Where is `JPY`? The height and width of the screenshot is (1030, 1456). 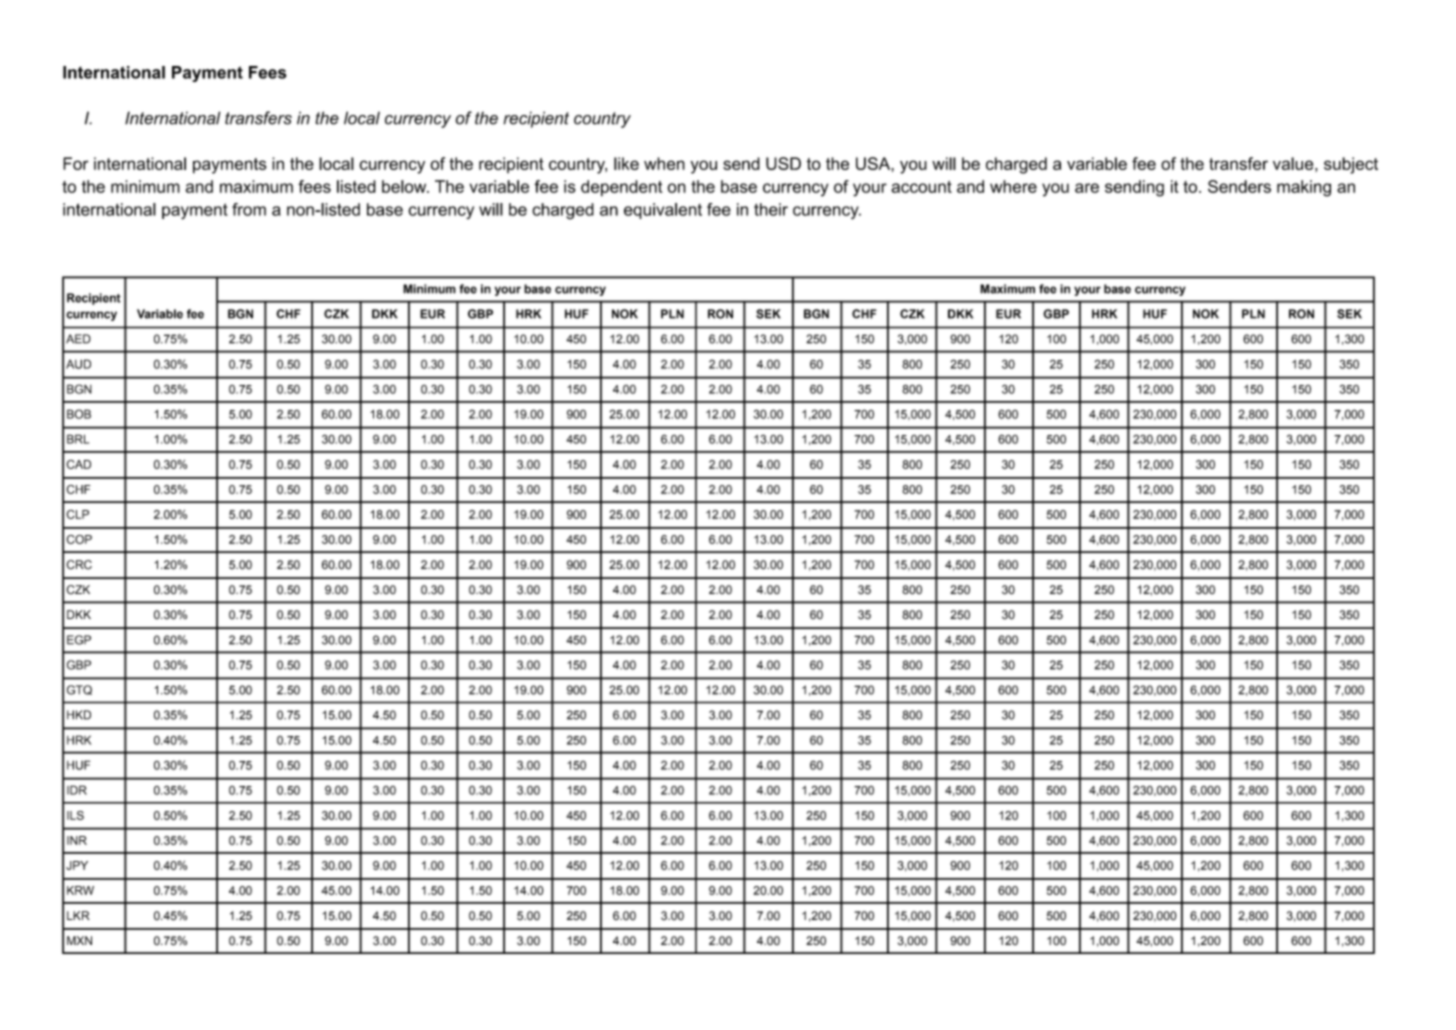
JPY is located at coordinates (77, 865).
